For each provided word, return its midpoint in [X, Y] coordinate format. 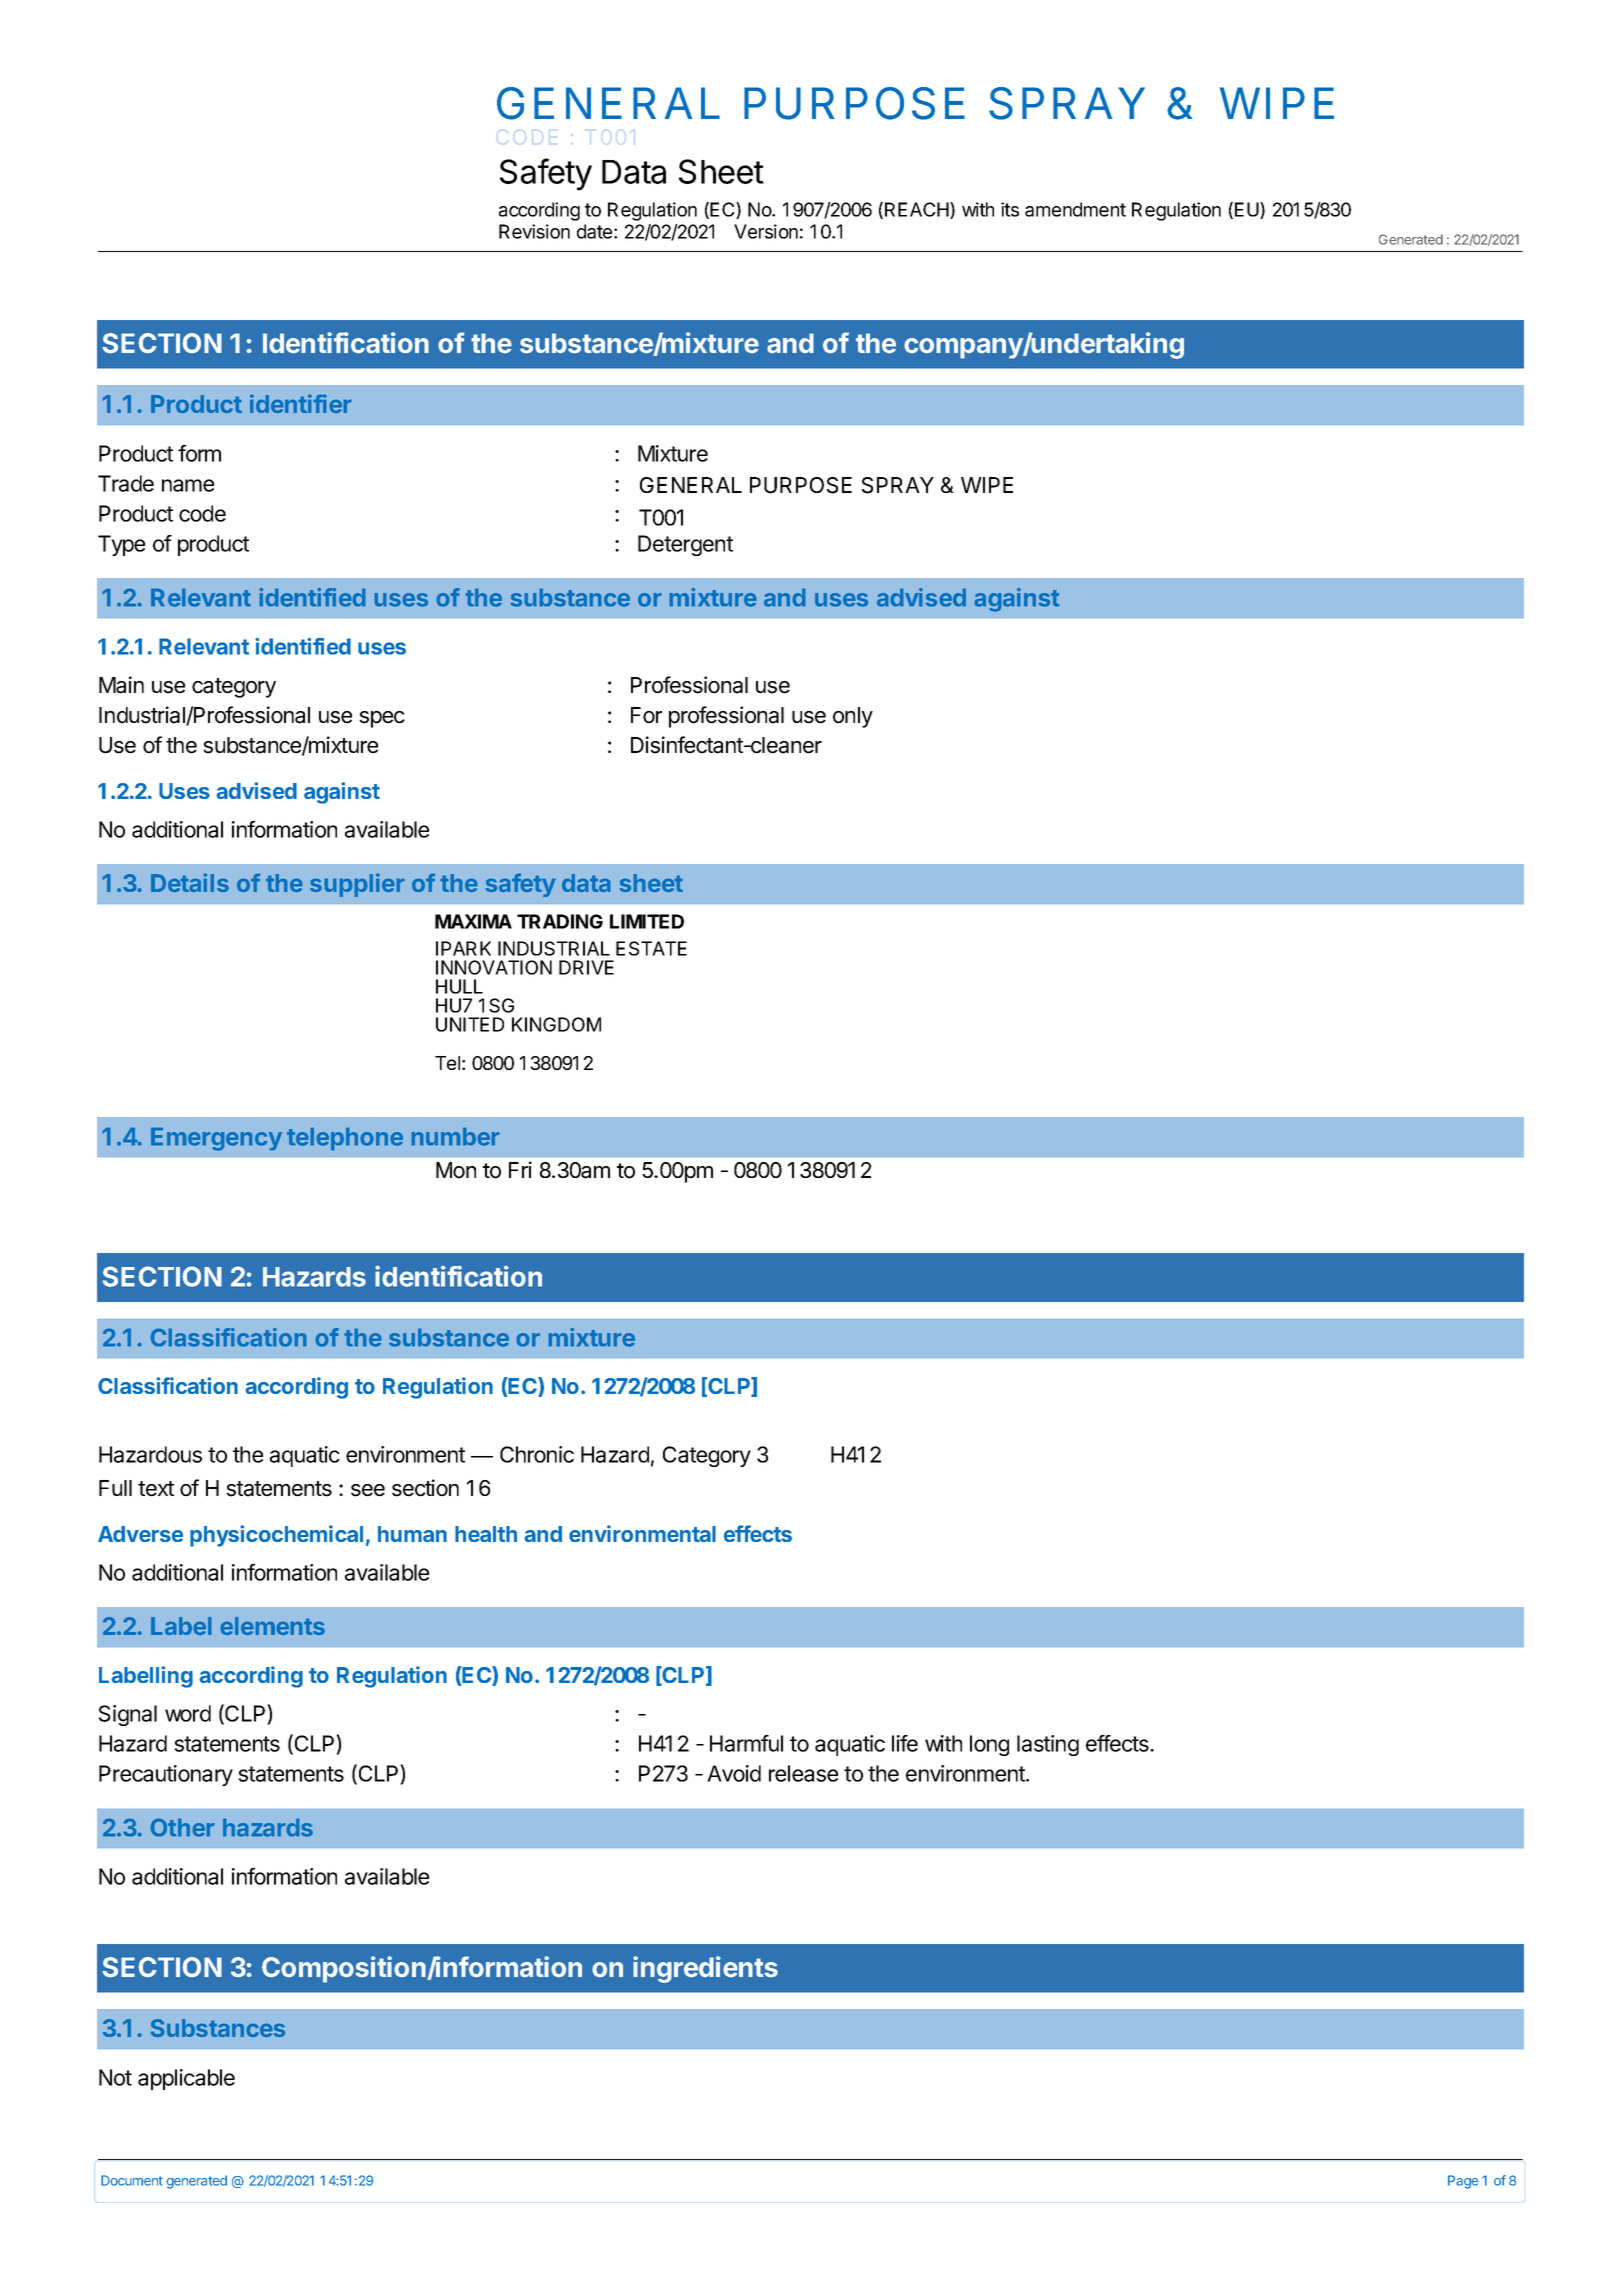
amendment [1075, 209]
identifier [301, 403]
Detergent [685, 545]
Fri [520, 1169]
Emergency [216, 1139]
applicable [186, 2079]
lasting [1048, 1745]
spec [382, 719]
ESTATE [651, 948]
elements [272, 1626]
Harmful [746, 1743]
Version [766, 231]
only [853, 717]
